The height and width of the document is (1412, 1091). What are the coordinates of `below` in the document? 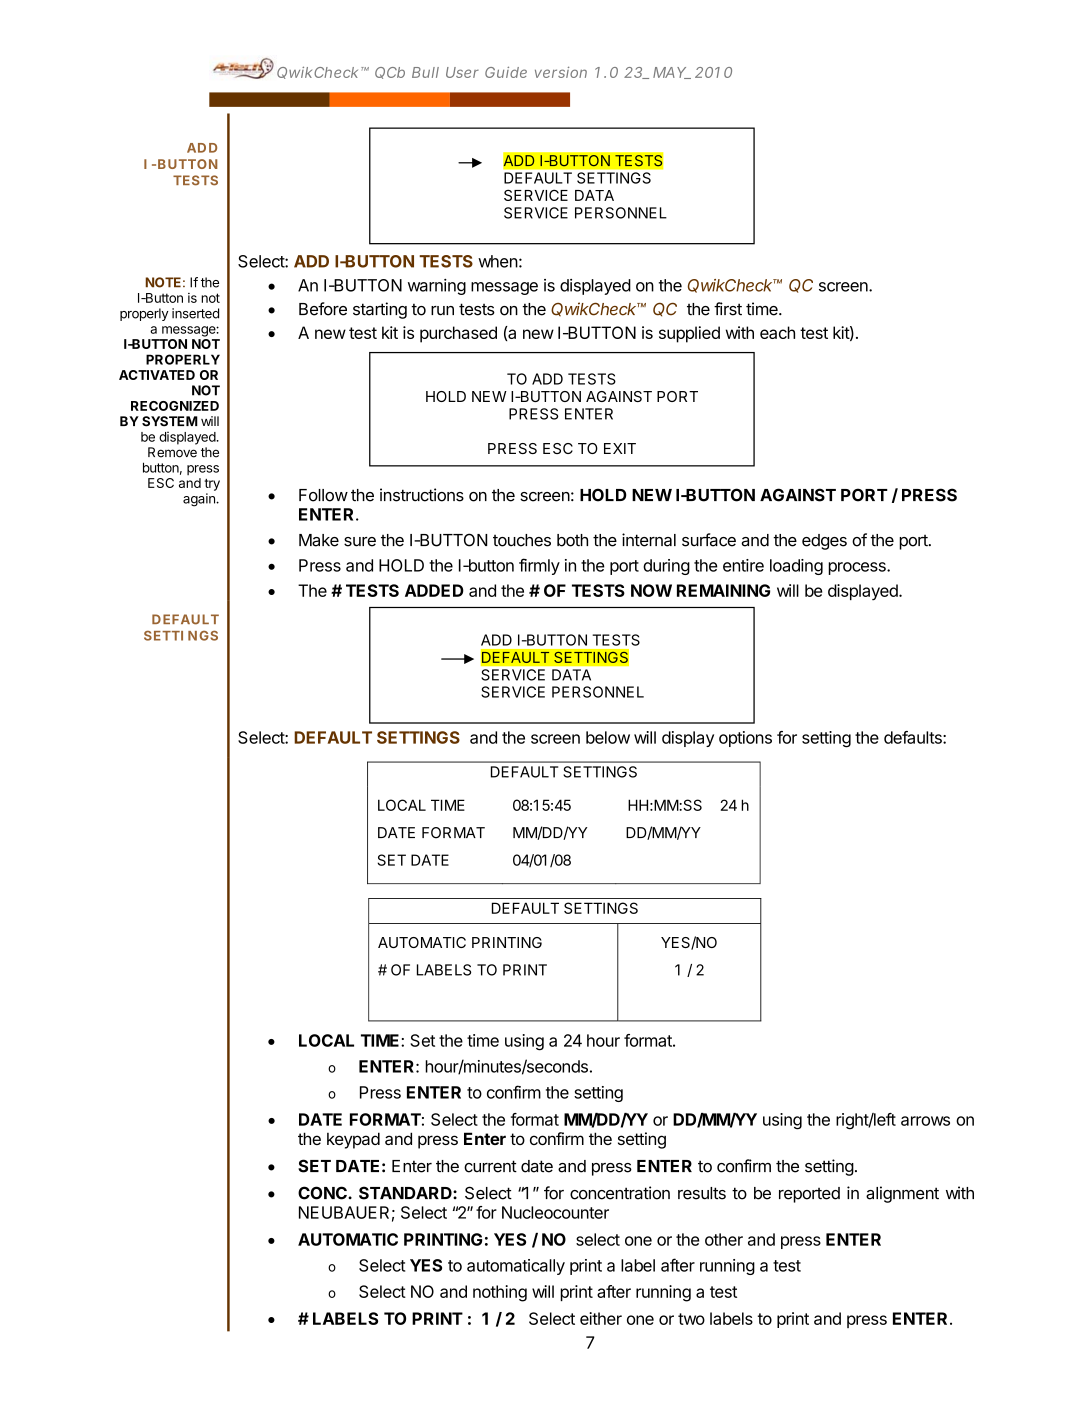 It's located at (608, 737).
